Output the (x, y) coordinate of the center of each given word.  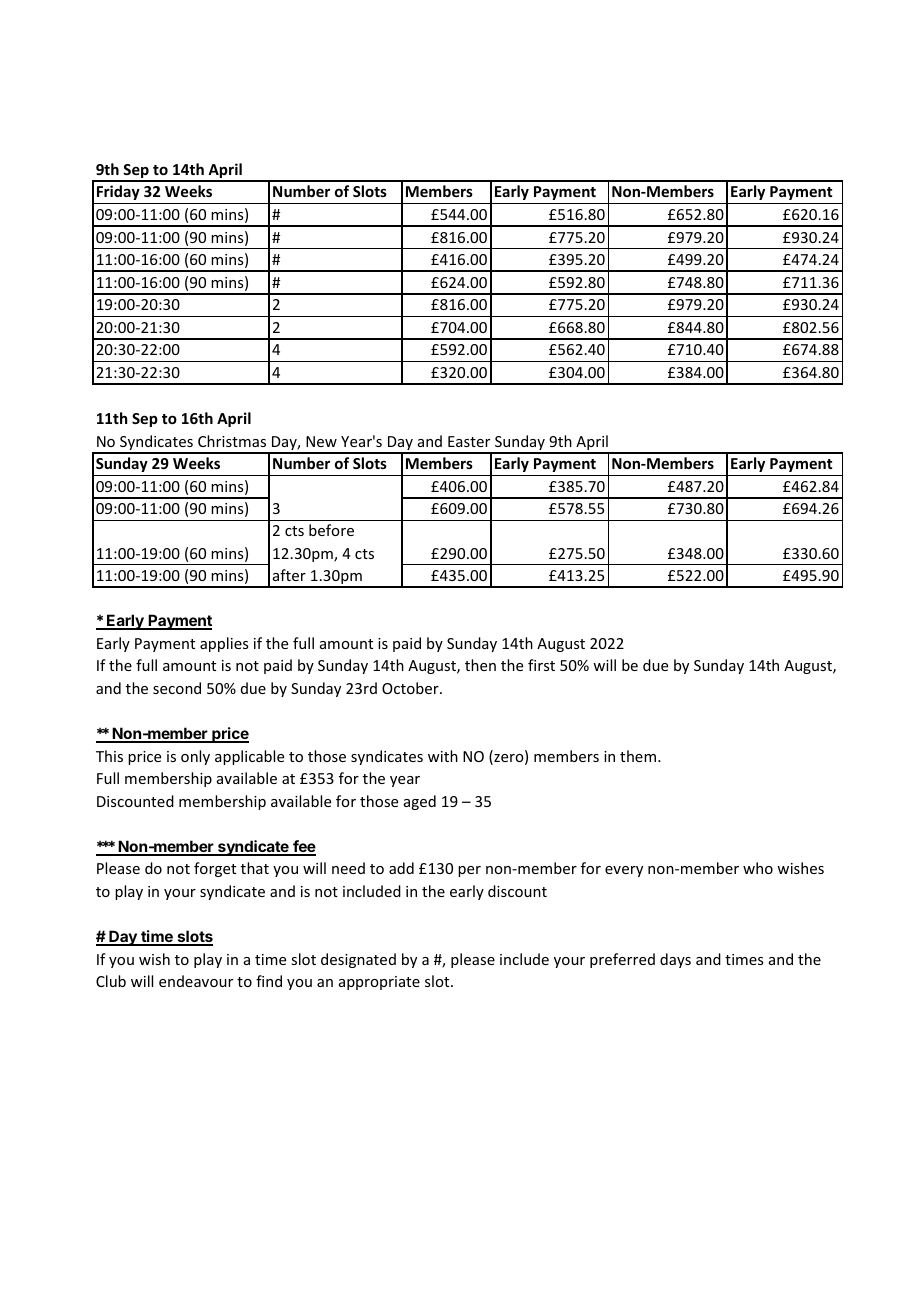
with (443, 756)
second (177, 688)
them (638, 756)
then (480, 665)
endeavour (196, 981)
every (624, 871)
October (411, 688)
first (541, 665)
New (321, 441)
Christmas (232, 441)
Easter (469, 441)
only (195, 757)
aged (420, 802)
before (331, 530)
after (289, 575)
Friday (118, 192)
